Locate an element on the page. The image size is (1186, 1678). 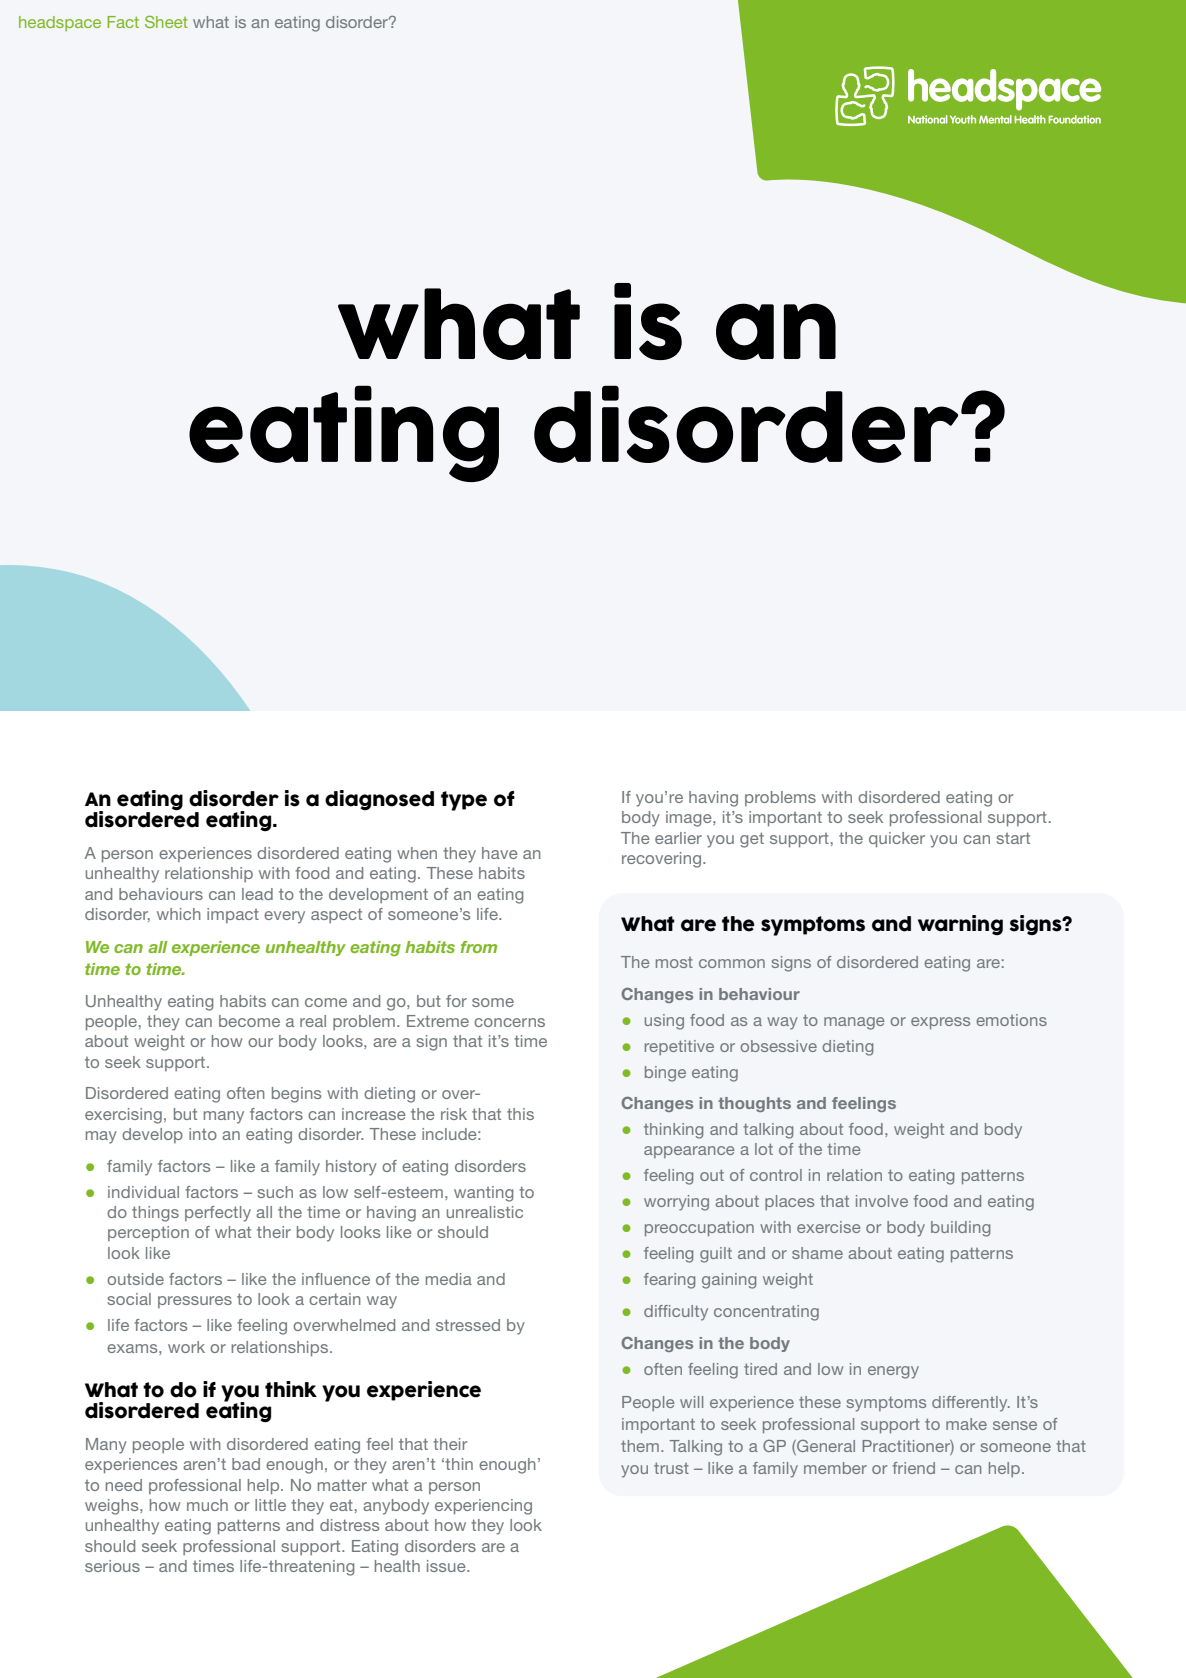
experiencing is located at coordinates (483, 1507).
